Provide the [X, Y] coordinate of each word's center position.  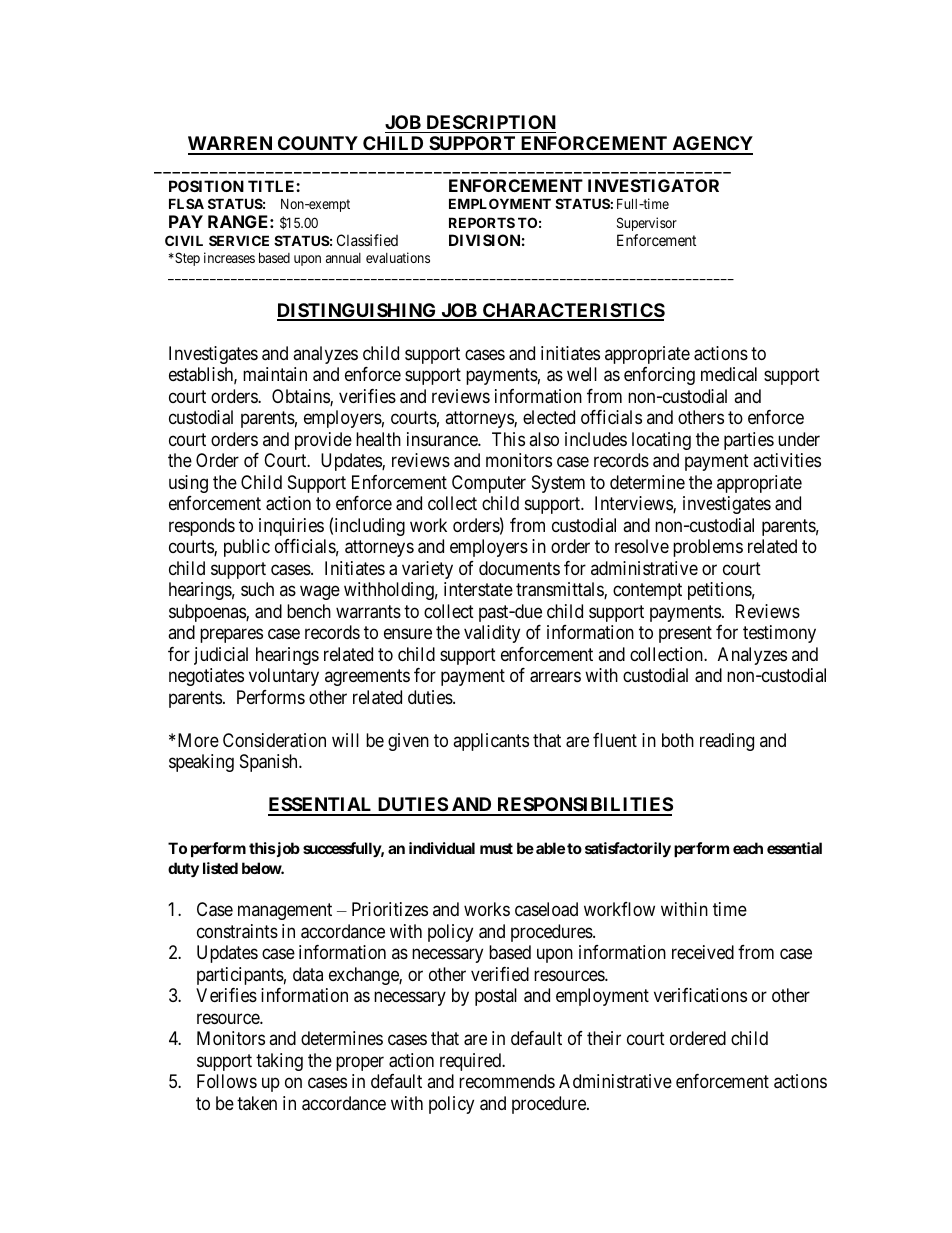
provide [323, 441]
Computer [489, 484]
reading [727, 742]
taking [279, 1062]
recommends [507, 1081]
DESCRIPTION [491, 122]
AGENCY [711, 145]
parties [749, 441]
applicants [491, 742]
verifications [700, 995]
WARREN [231, 145]
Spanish [270, 763]
